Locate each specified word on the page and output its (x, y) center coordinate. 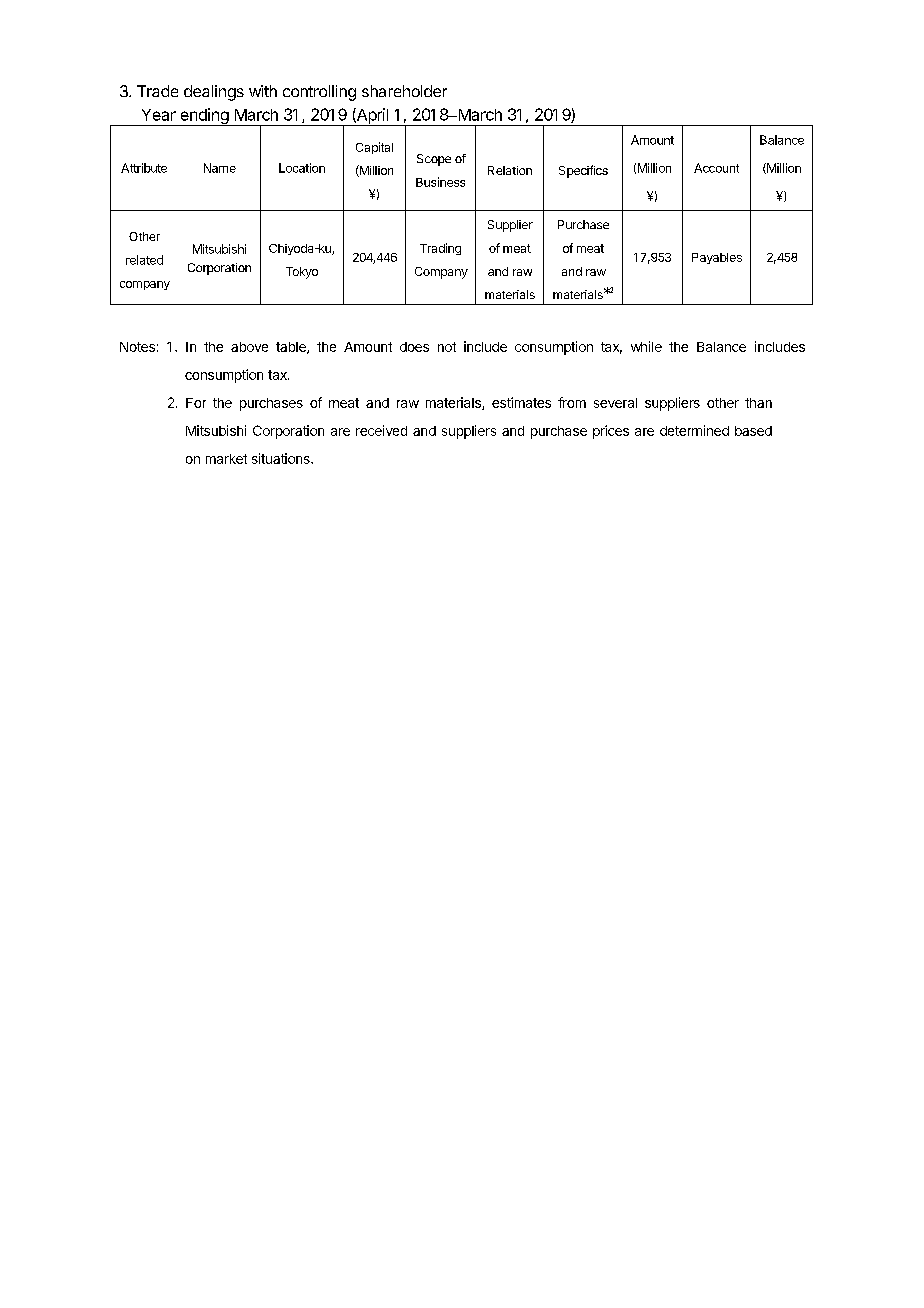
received (381, 430)
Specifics (583, 171)
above (249, 347)
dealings (214, 93)
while (646, 346)
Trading (440, 249)
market (226, 459)
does (414, 347)
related (144, 260)
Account (716, 168)
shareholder (404, 91)
